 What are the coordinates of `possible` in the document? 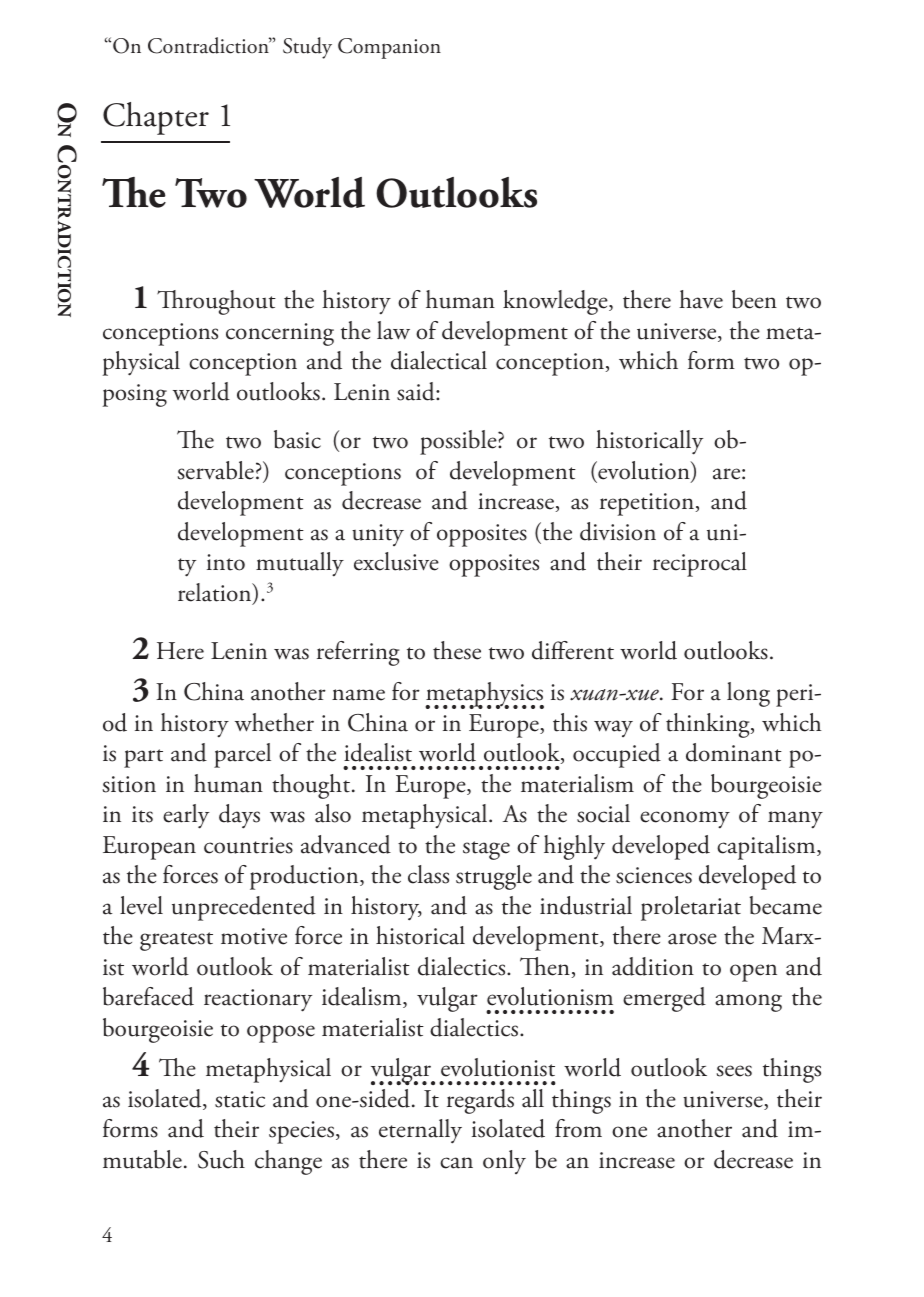 It's located at (459, 442).
